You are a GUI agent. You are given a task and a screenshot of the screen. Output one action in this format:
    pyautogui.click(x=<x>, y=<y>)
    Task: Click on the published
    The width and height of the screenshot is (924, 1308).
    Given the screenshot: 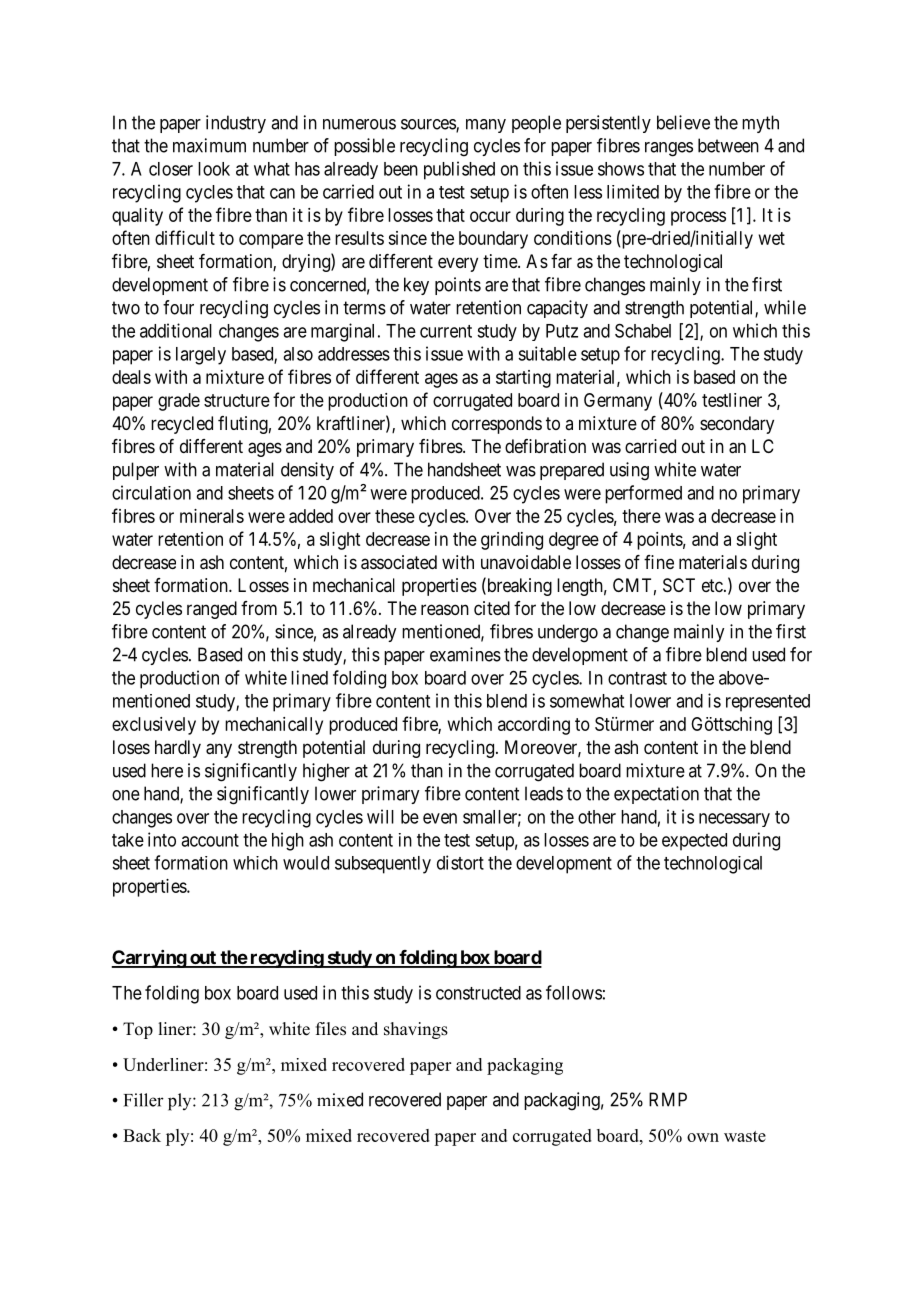 What is the action you would take?
    pyautogui.click(x=459, y=170)
